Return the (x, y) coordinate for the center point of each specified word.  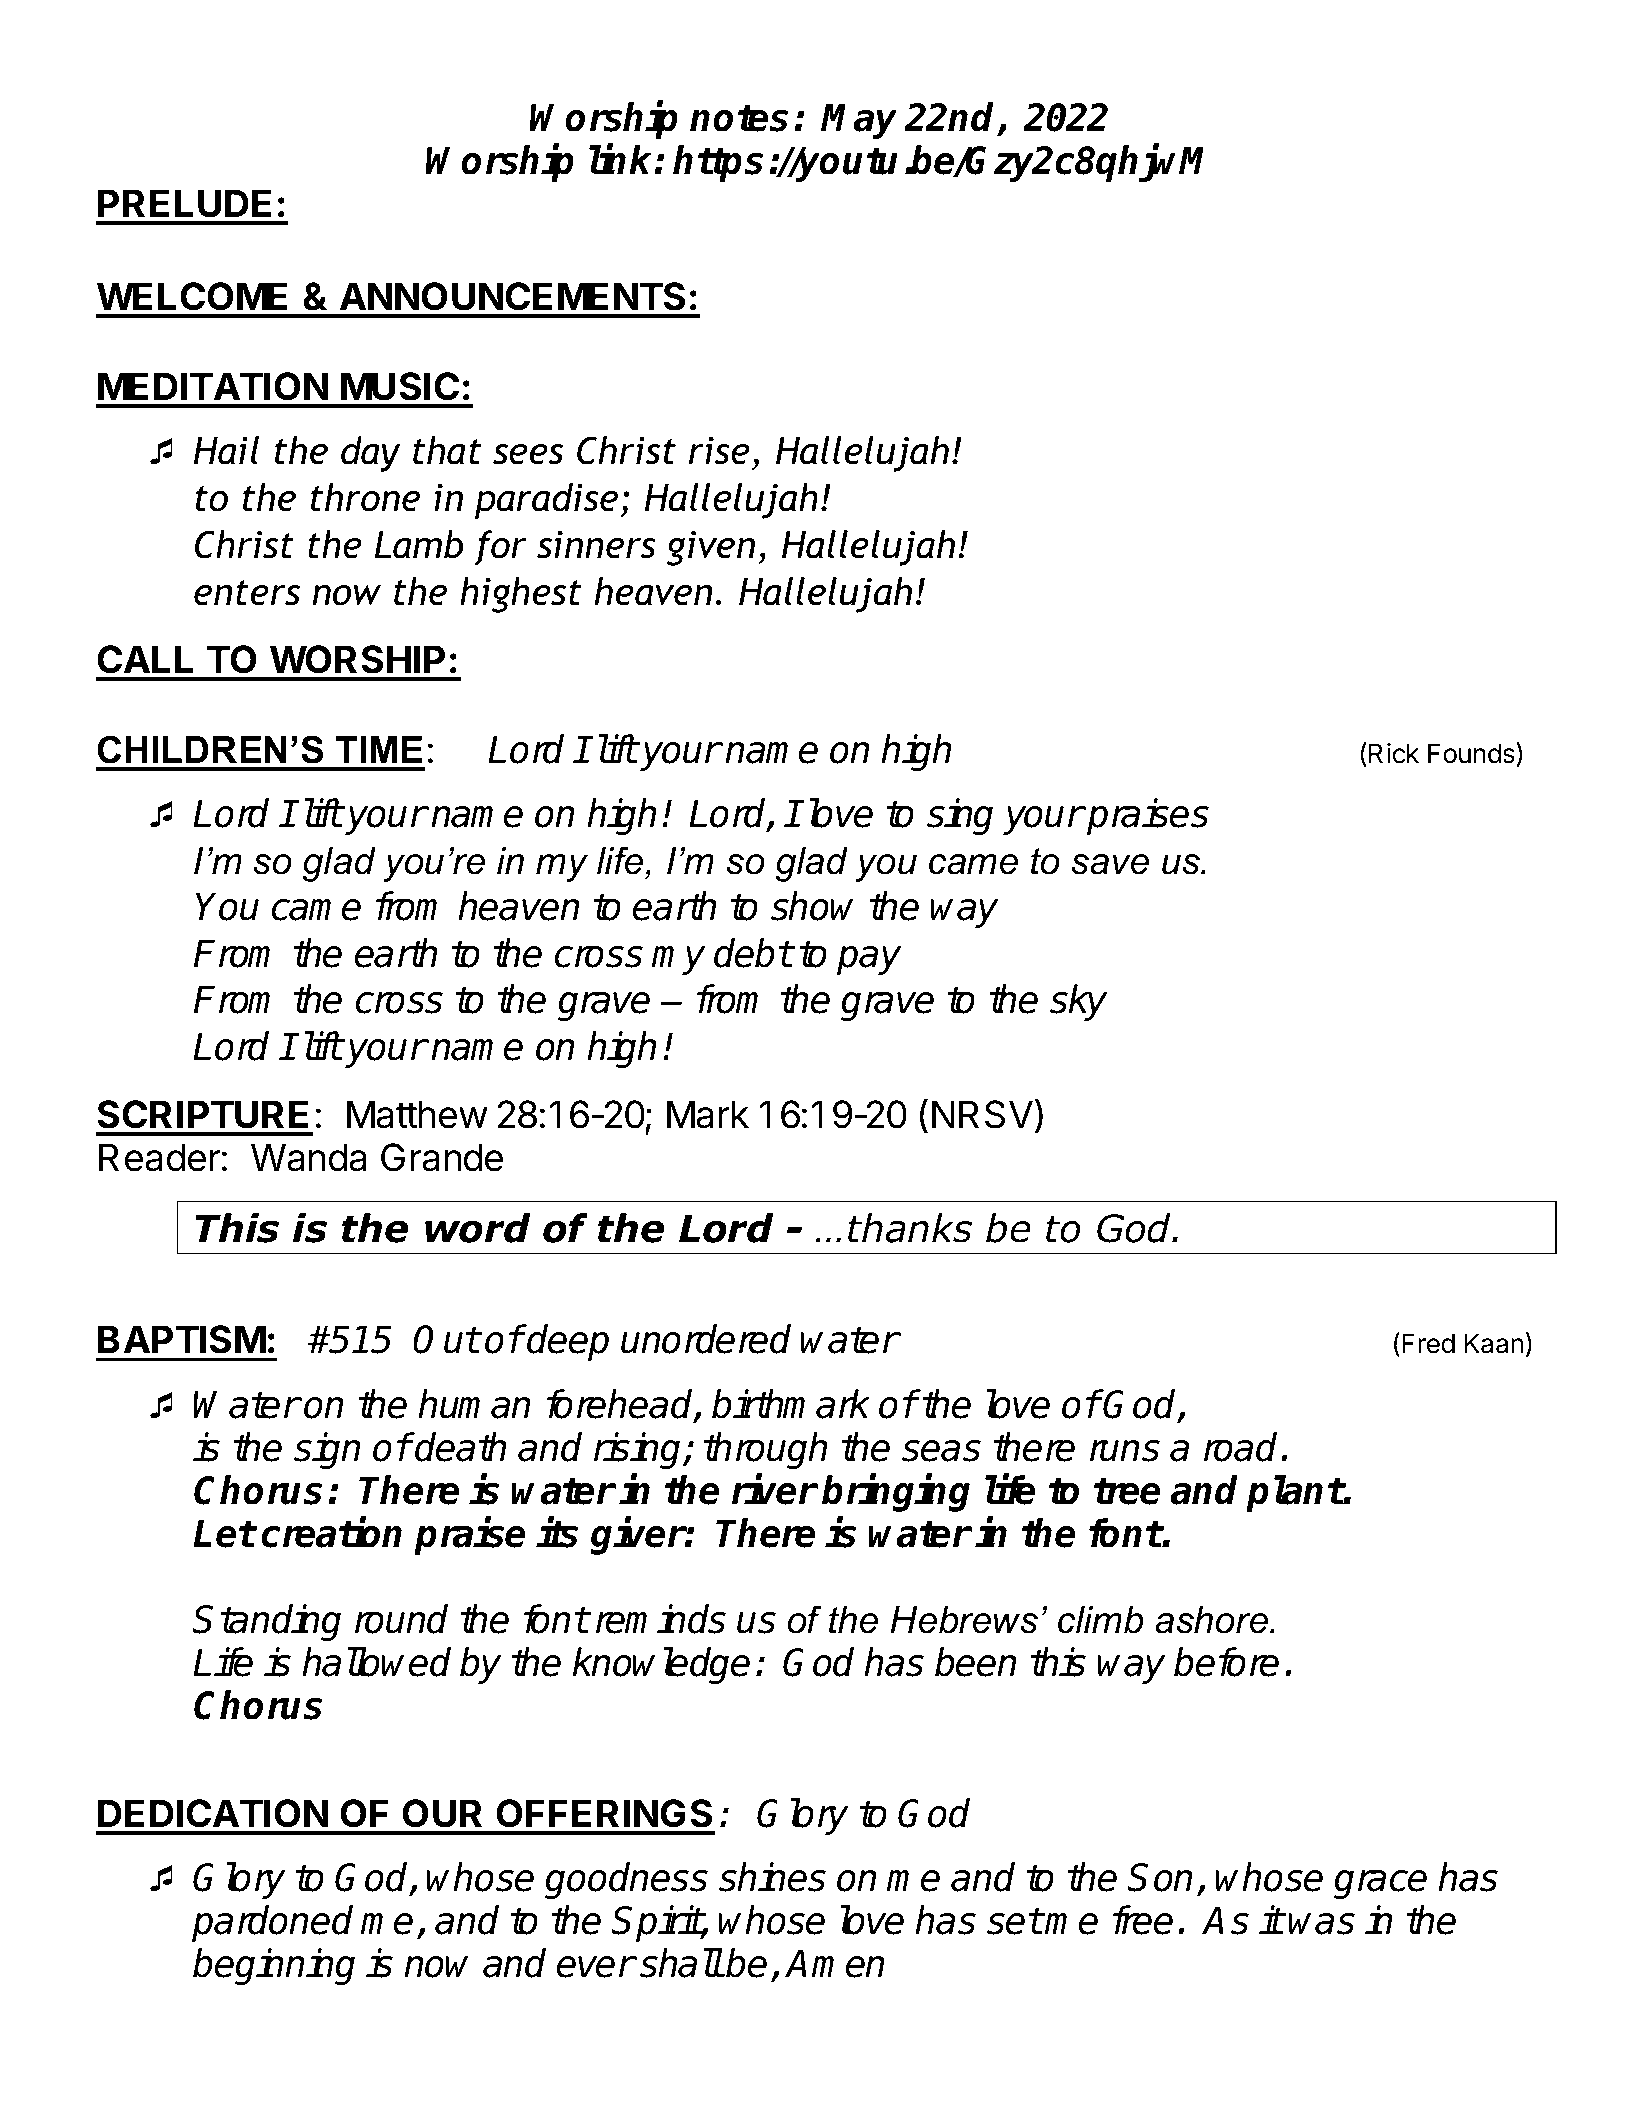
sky (1078, 1002)
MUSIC (400, 386)
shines (772, 1877)
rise (719, 450)
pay (869, 960)
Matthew (417, 1114)
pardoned (272, 1924)
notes (739, 118)
